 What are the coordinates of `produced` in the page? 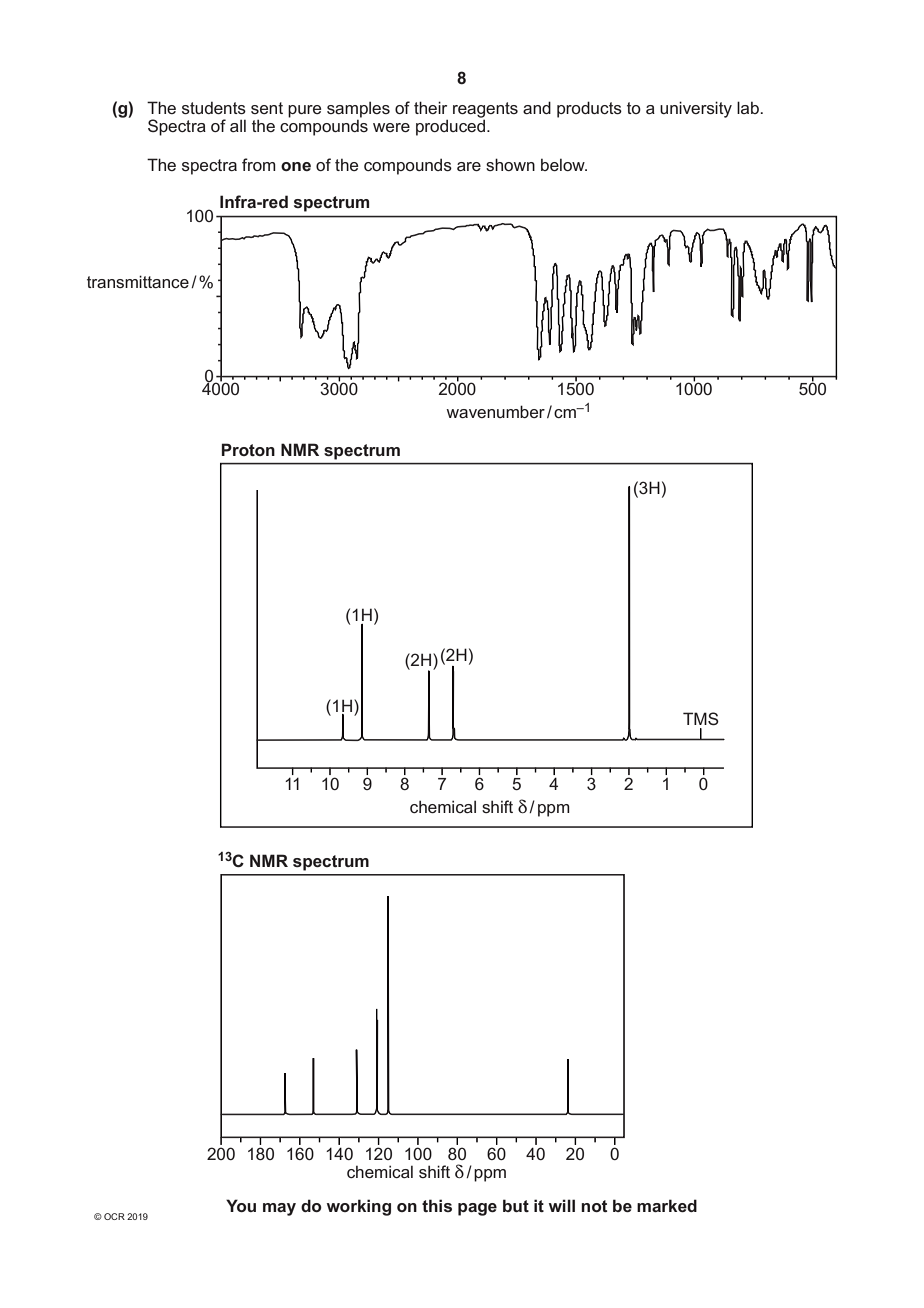 It's located at (450, 127).
